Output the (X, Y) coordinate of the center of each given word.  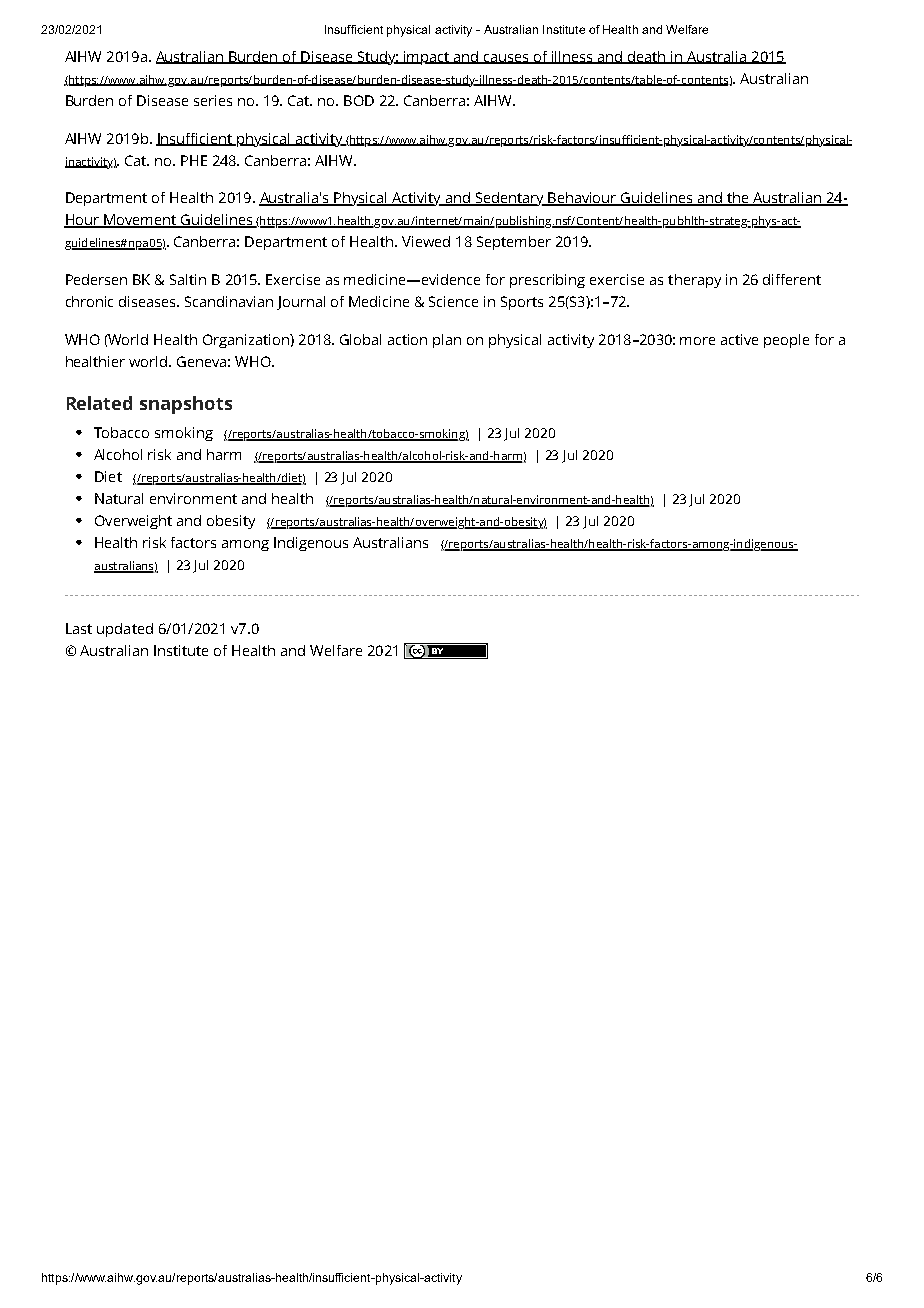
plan (447, 341)
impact (427, 58)
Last (79, 628)
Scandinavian (229, 301)
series (213, 100)
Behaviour (582, 199)
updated (125, 630)
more (697, 341)
